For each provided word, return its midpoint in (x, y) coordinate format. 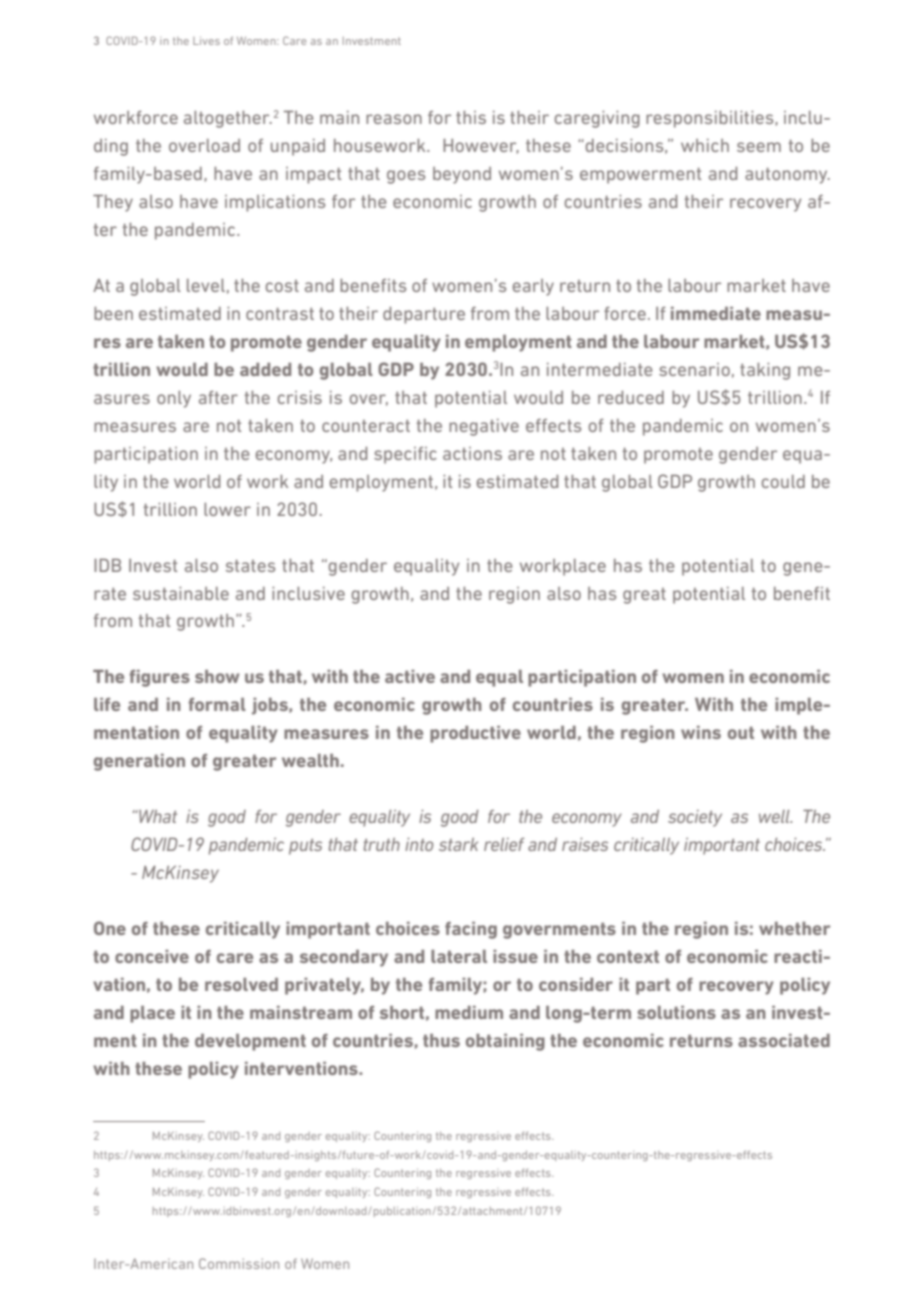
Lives (206, 41)
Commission (239, 1263)
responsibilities (709, 119)
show (217, 676)
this (471, 117)
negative (484, 427)
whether (795, 928)
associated (784, 1040)
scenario (694, 369)
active (410, 676)
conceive (152, 956)
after (218, 397)
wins (701, 732)
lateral (459, 956)
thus (441, 1040)
